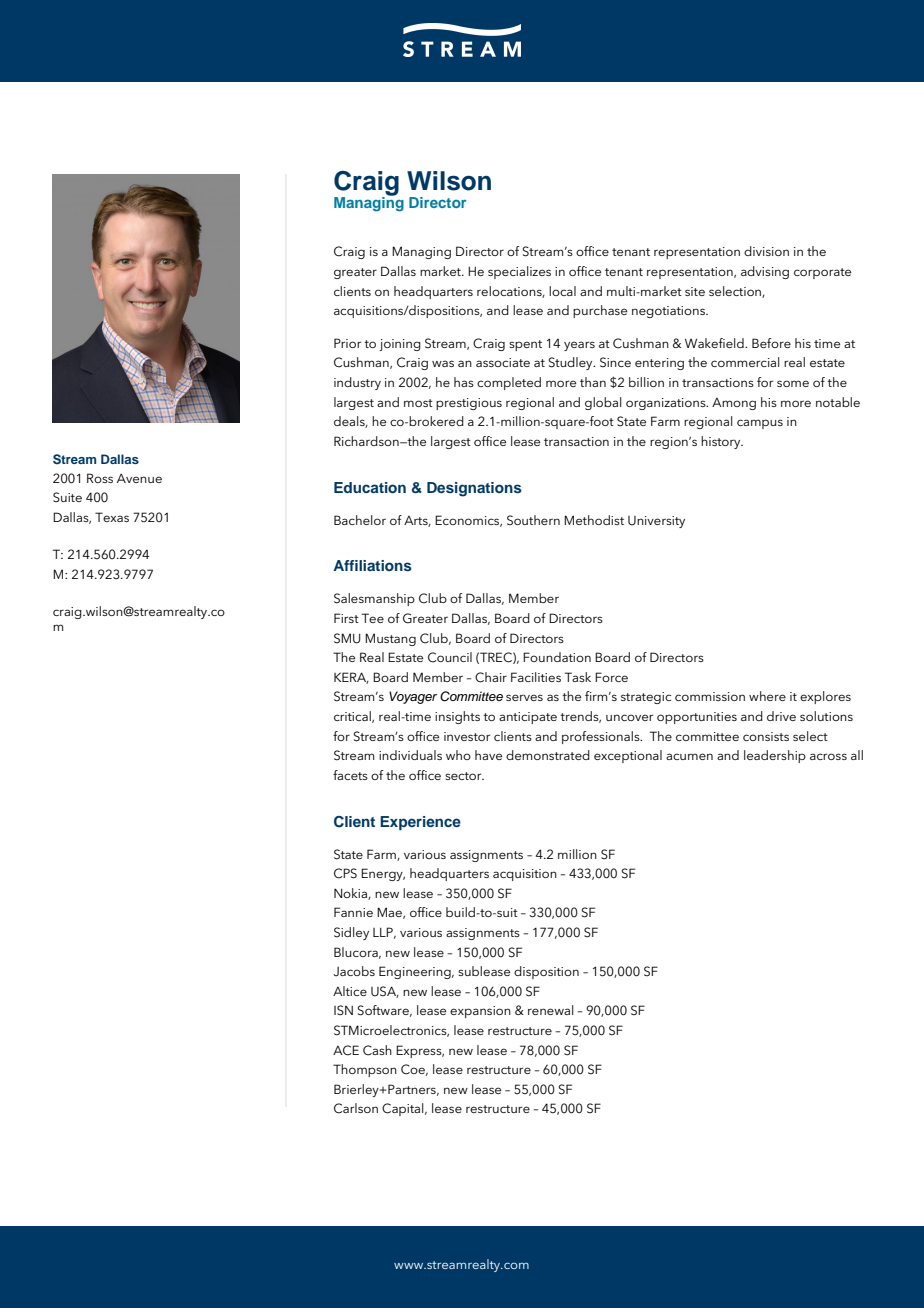  I want to click on Designations, so click(474, 489).
